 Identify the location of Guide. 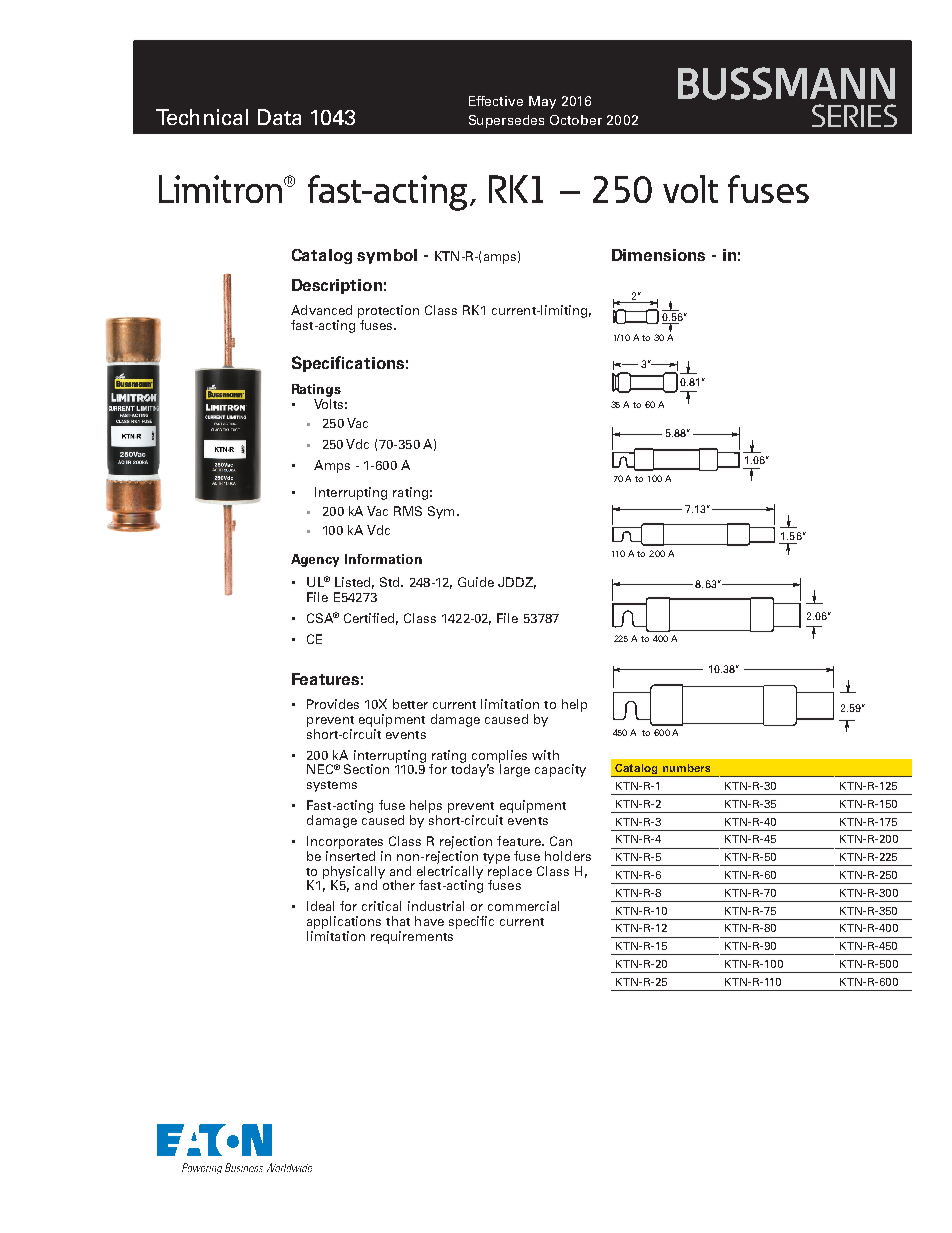
(476, 582).
